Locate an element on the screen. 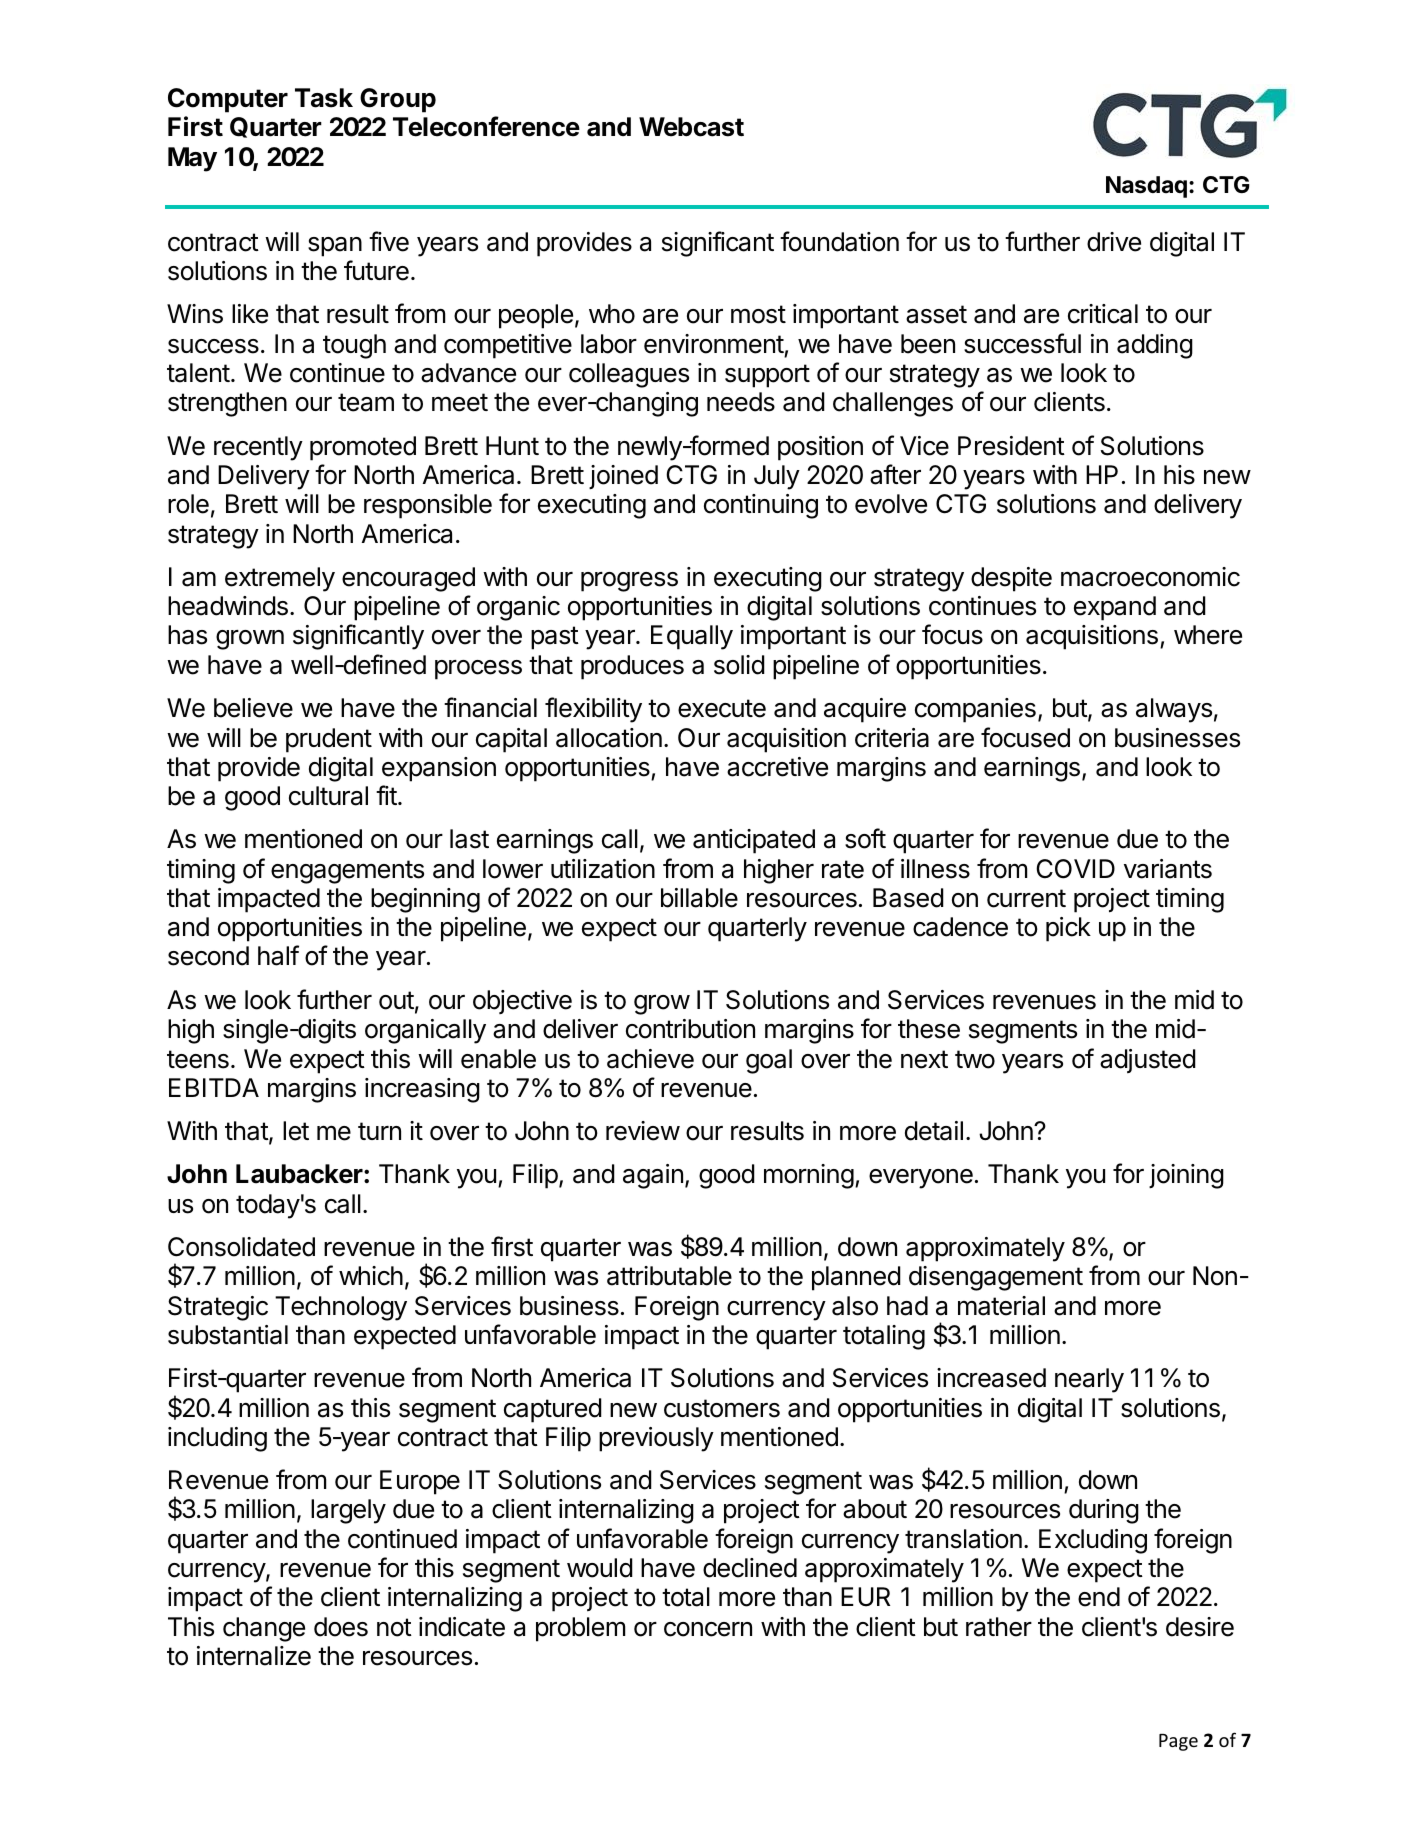 This screenshot has width=1418, height=1836. Task is located at coordinates (324, 98).
